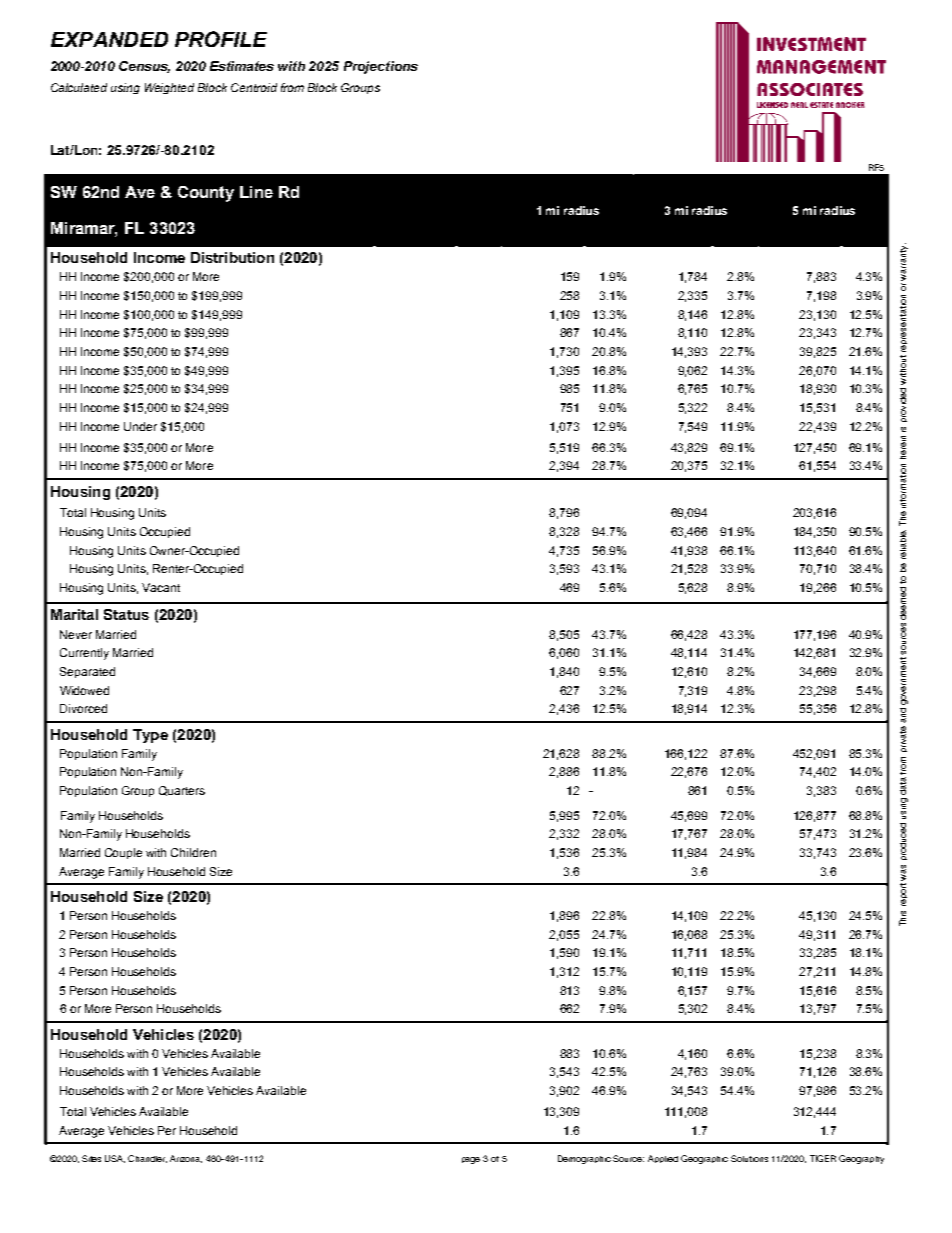 The height and width of the screenshot is (1233, 952). What do you see at coordinates (186, 1159) in the screenshot?
I see `Arizona` at bounding box center [186, 1159].
